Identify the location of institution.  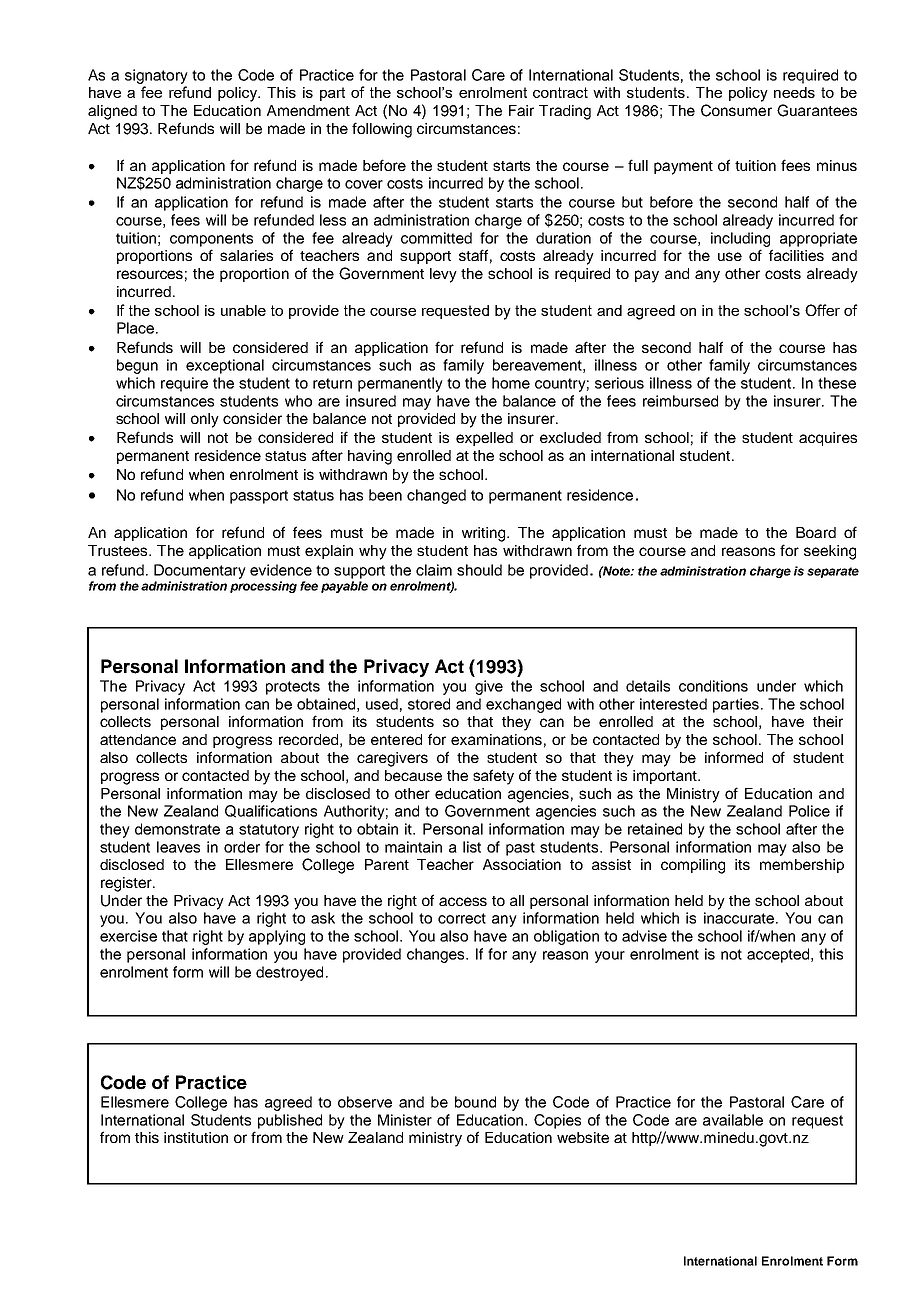
(196, 1137).
